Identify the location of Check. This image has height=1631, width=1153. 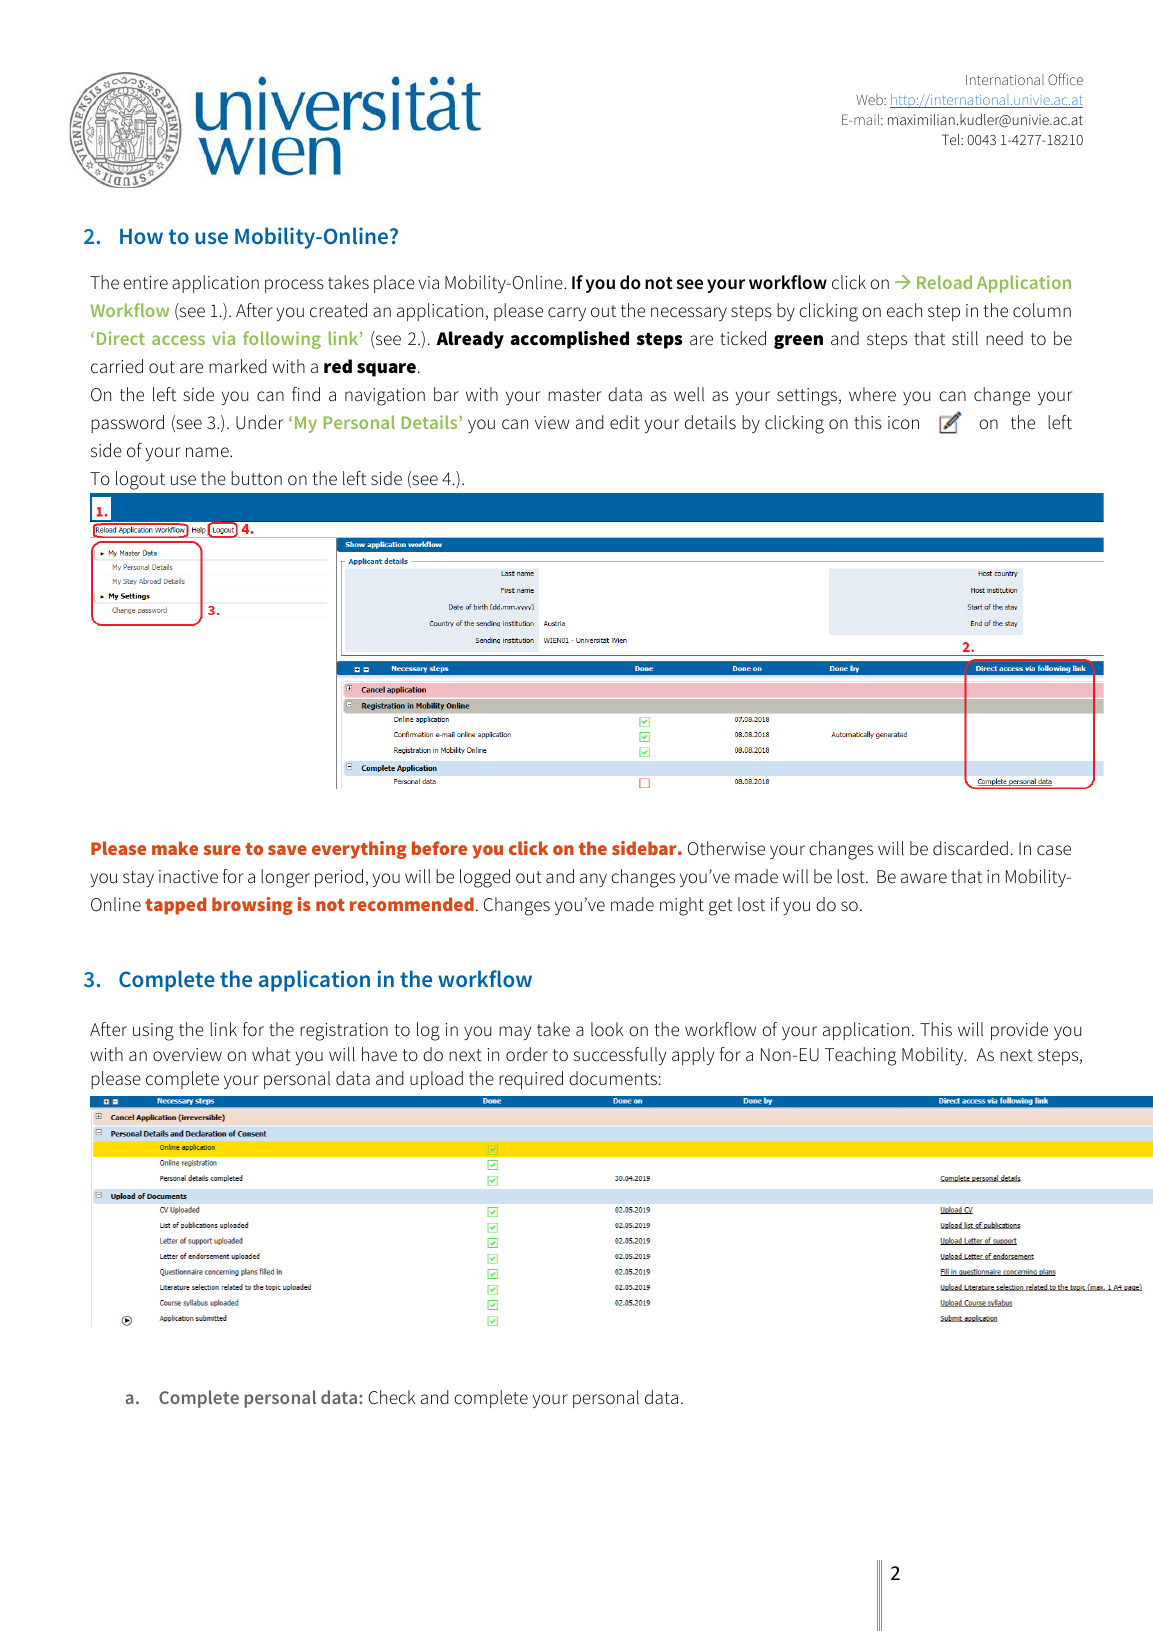
(392, 1397).
